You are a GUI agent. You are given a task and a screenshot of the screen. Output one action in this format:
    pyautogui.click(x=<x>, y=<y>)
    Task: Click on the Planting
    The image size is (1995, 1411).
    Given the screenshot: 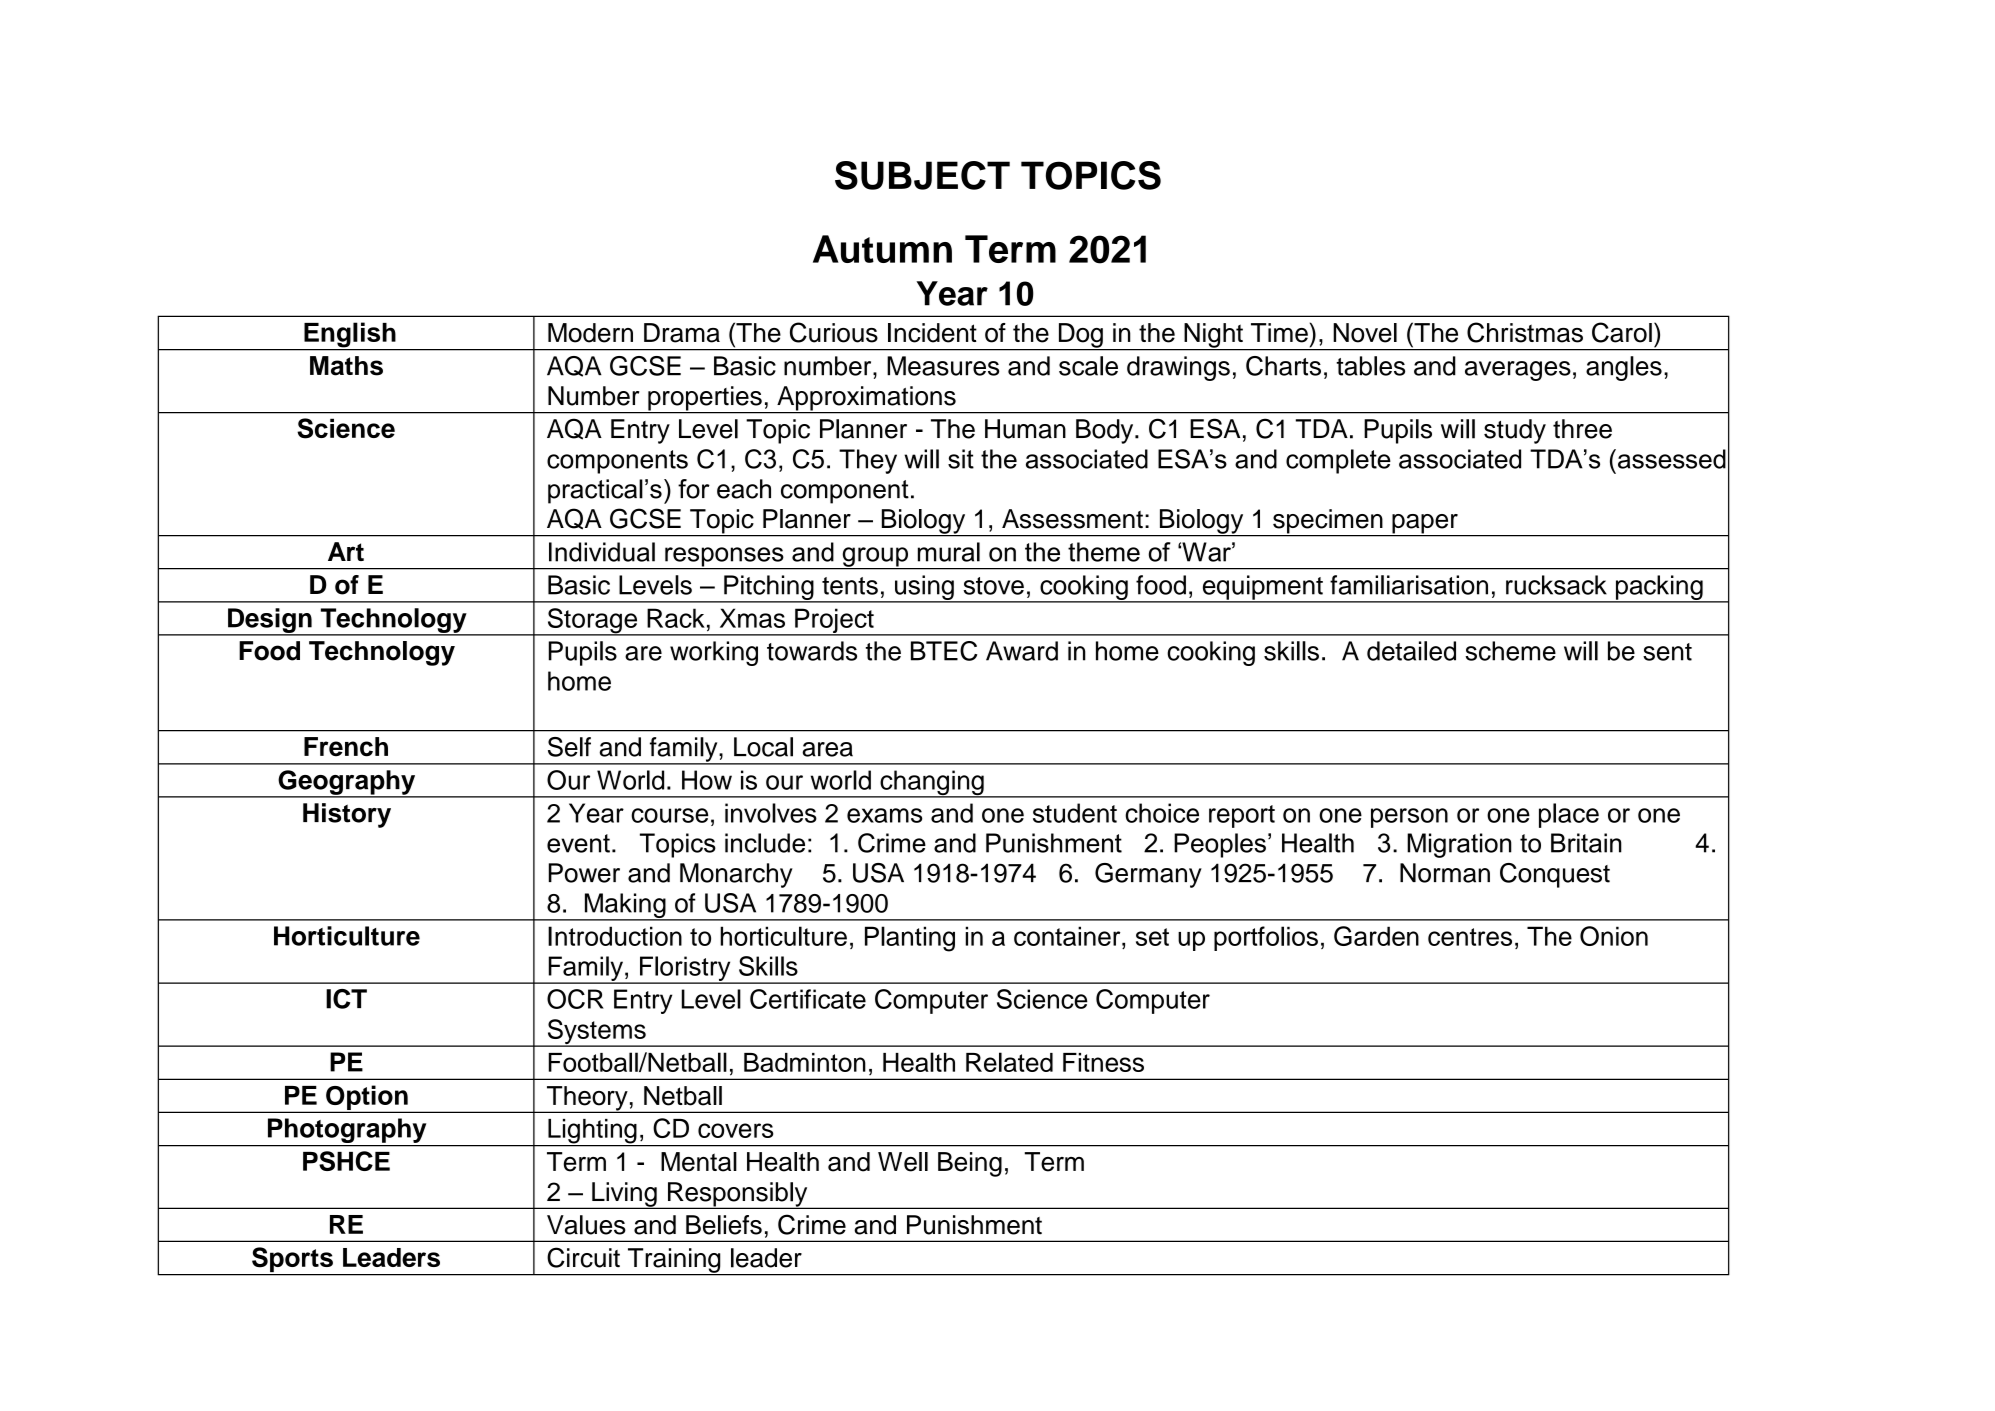 What is the action you would take?
    pyautogui.click(x=910, y=939)
